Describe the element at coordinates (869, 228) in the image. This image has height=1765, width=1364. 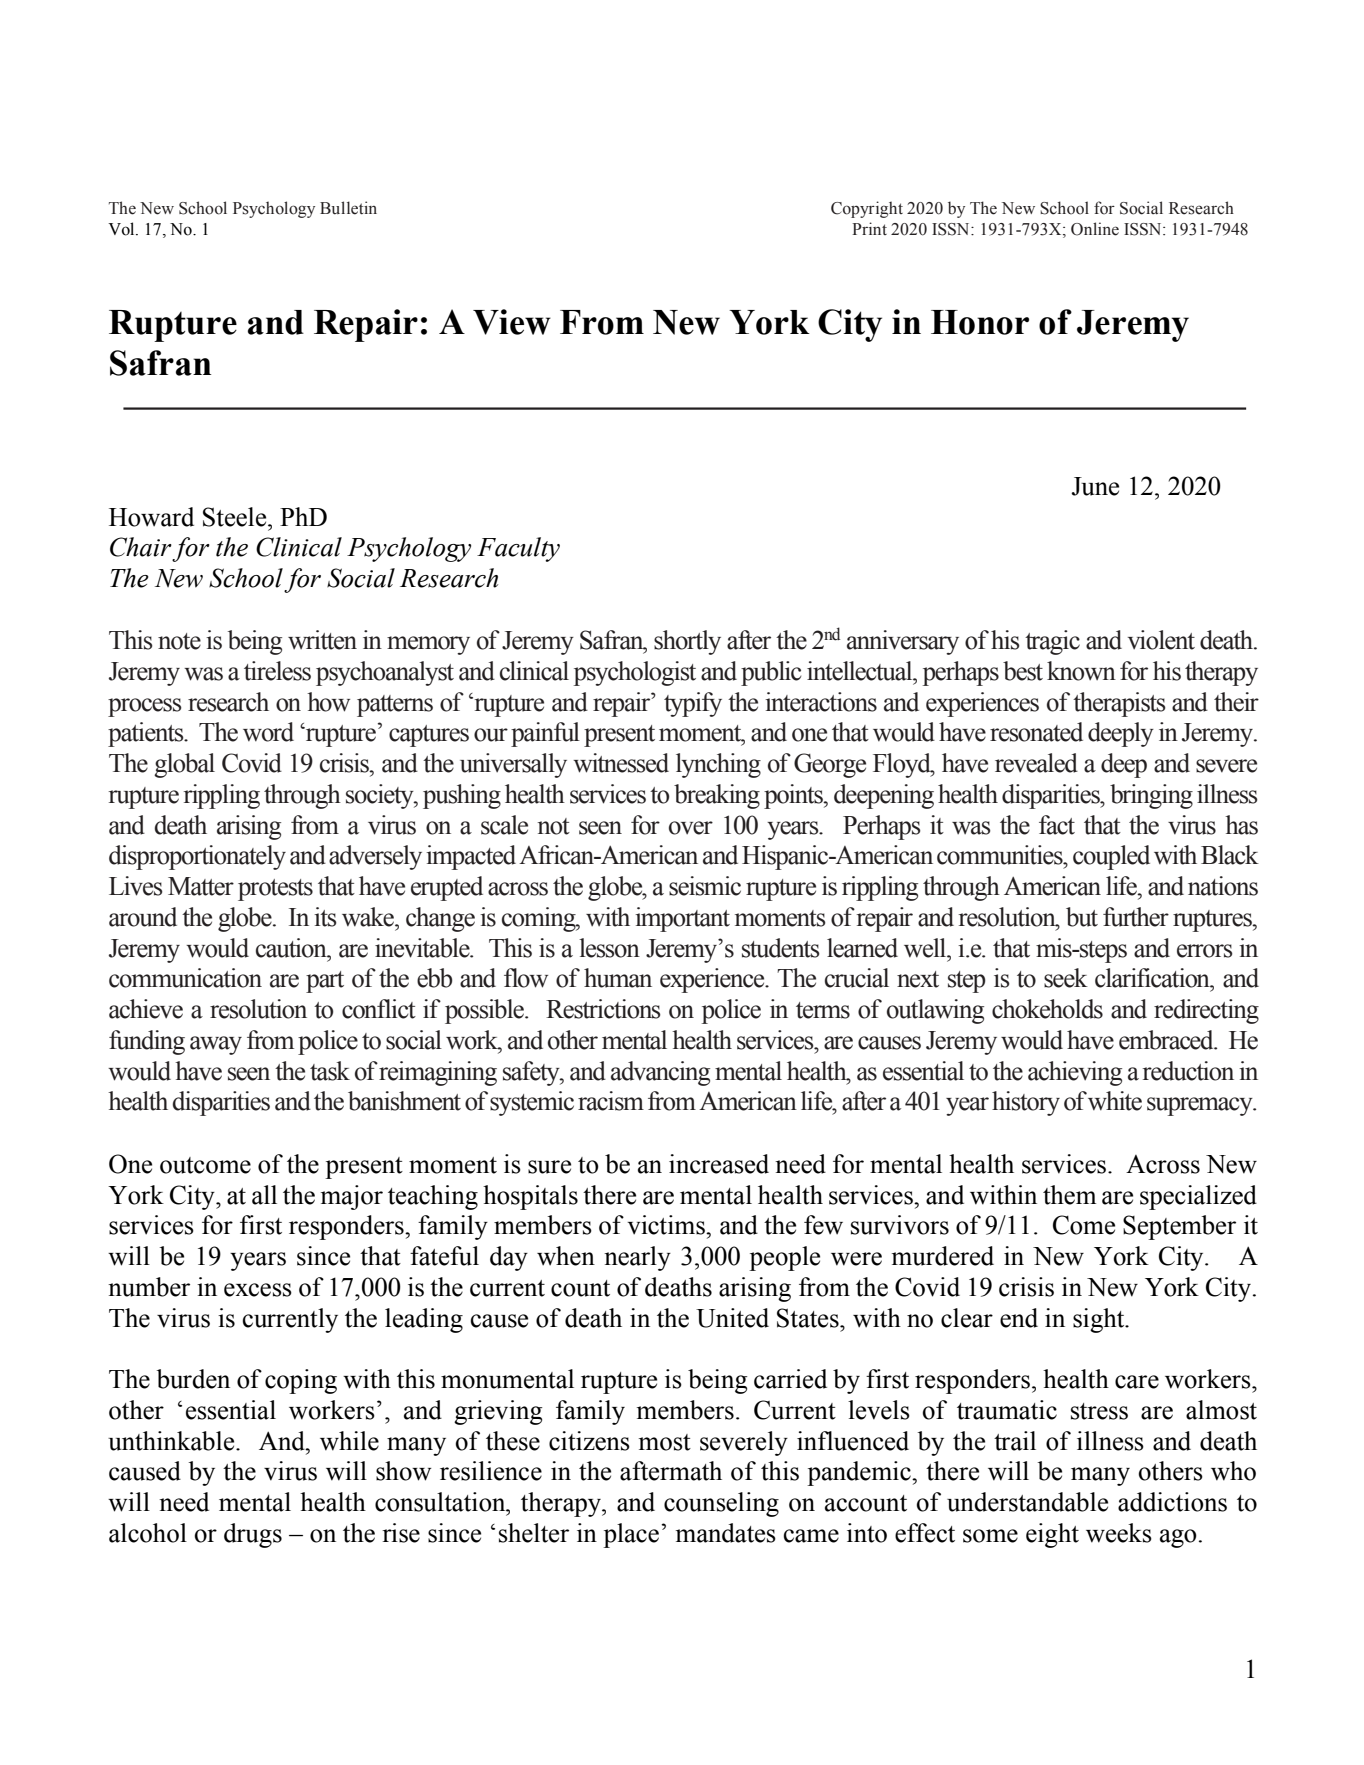
I see `Print` at that location.
